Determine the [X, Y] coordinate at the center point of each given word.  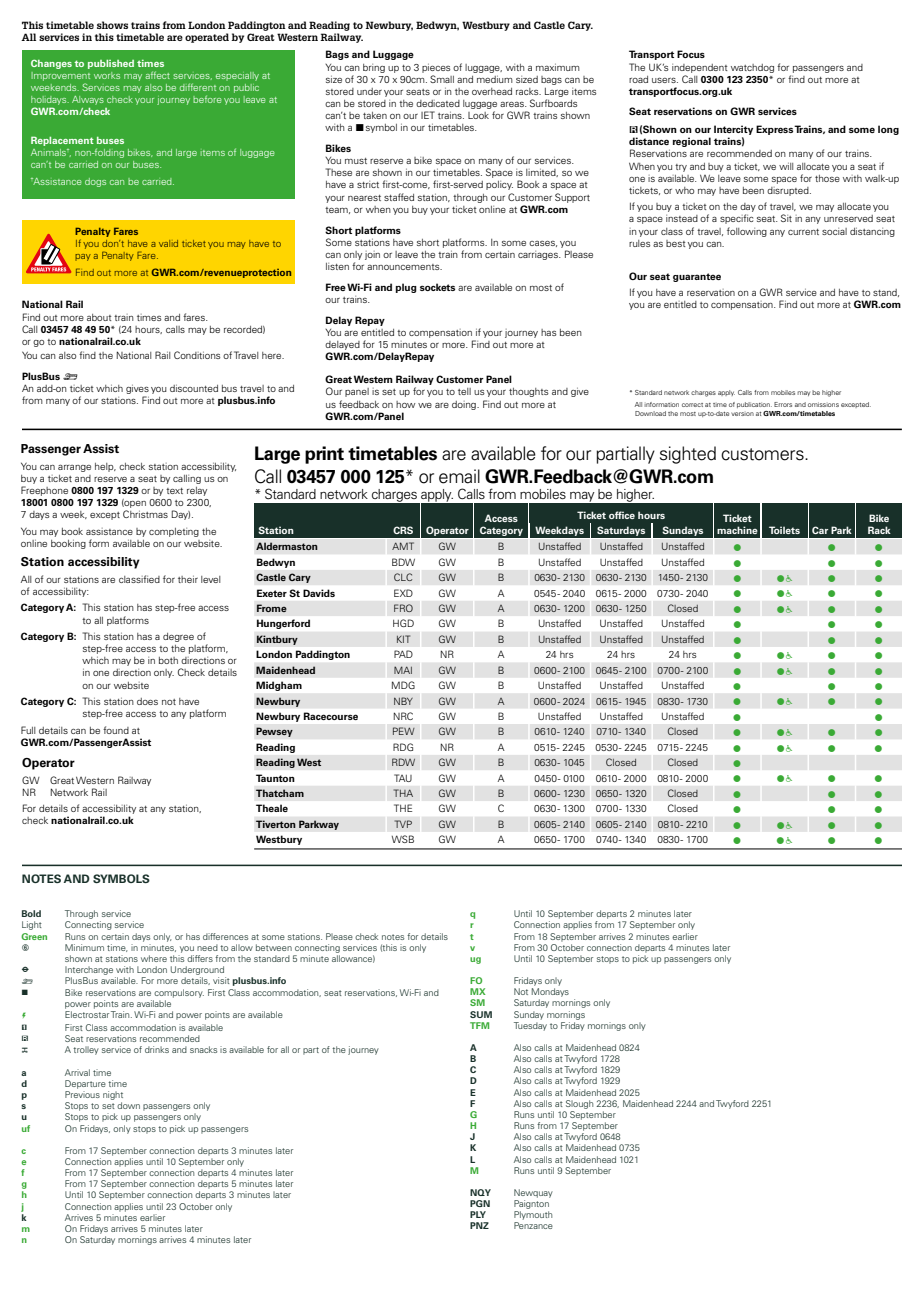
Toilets [784, 530]
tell [464, 391]
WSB [403, 839]
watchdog [752, 68]
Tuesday [530, 1026]
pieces [436, 68]
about [99, 317]
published [111, 64]
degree [178, 637]
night [113, 1095]
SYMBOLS [121, 878]
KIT [403, 639]
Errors [783, 404]
